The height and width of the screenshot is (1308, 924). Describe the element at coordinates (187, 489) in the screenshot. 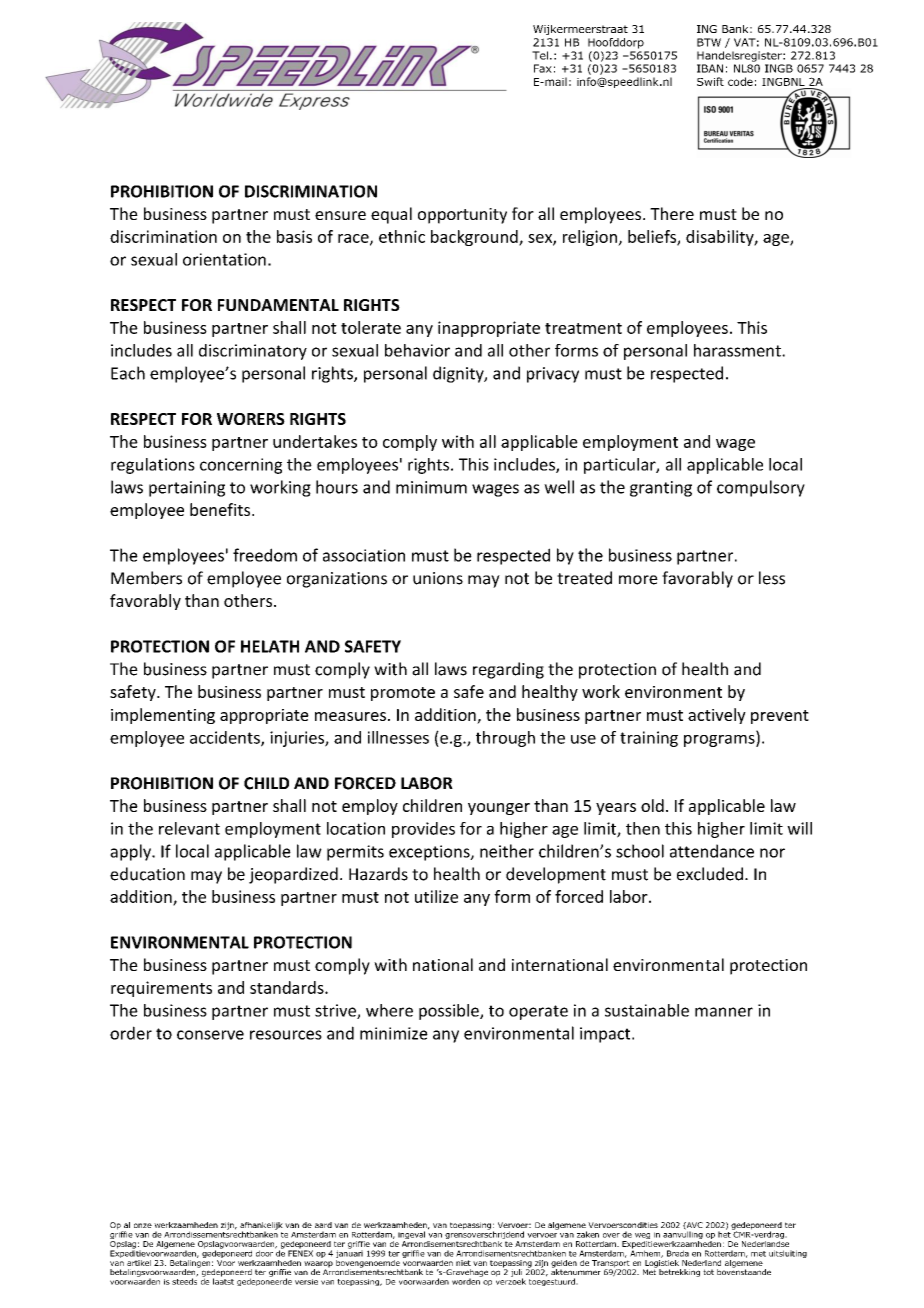

I see `pertaining` at that location.
